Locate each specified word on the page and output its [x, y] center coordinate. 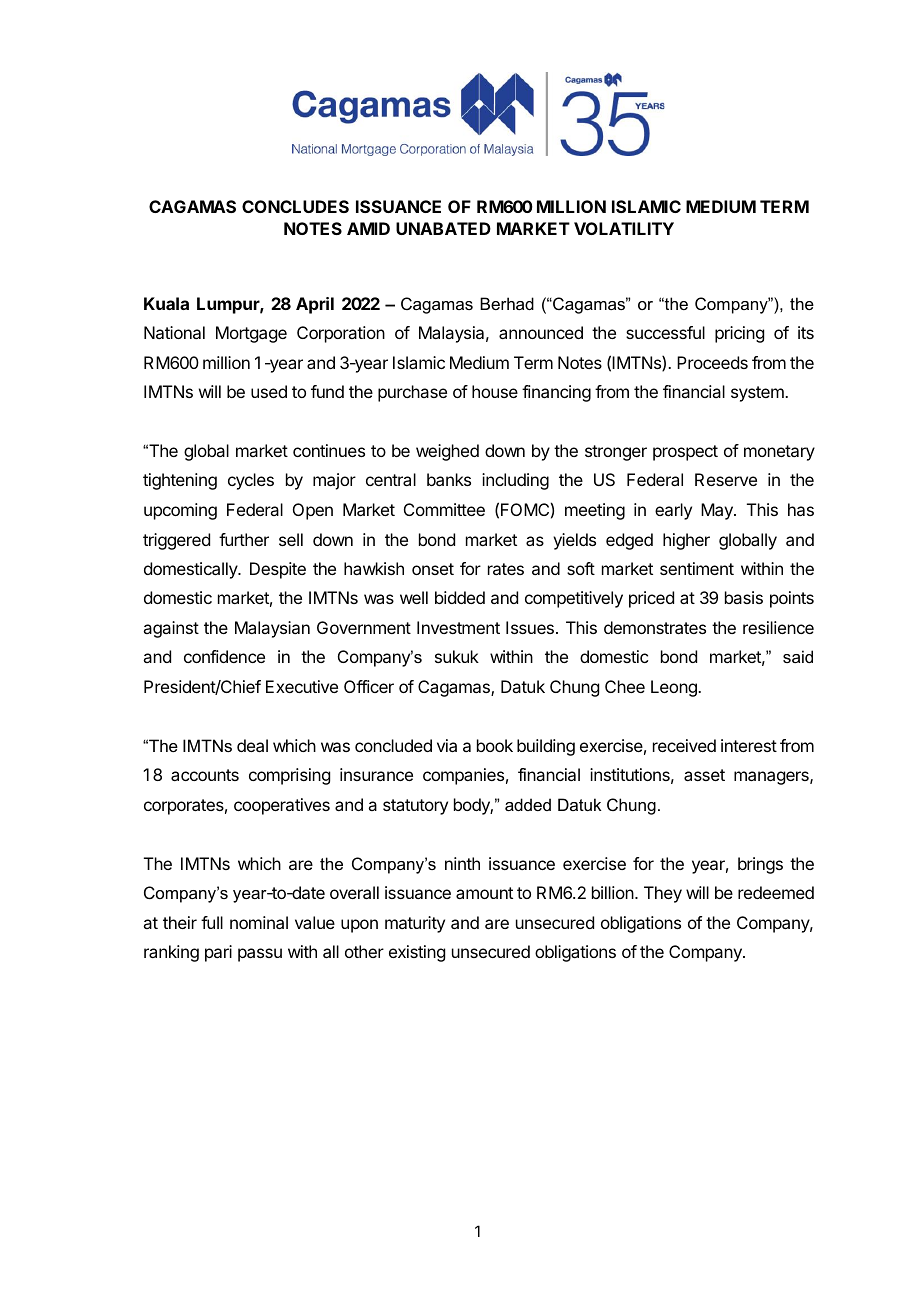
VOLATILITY [624, 228]
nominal [259, 922]
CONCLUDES [295, 206]
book [495, 745]
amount [484, 893]
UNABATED [443, 228]
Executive [302, 686]
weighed [447, 452]
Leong [675, 688]
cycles [251, 481]
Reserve [726, 479]
